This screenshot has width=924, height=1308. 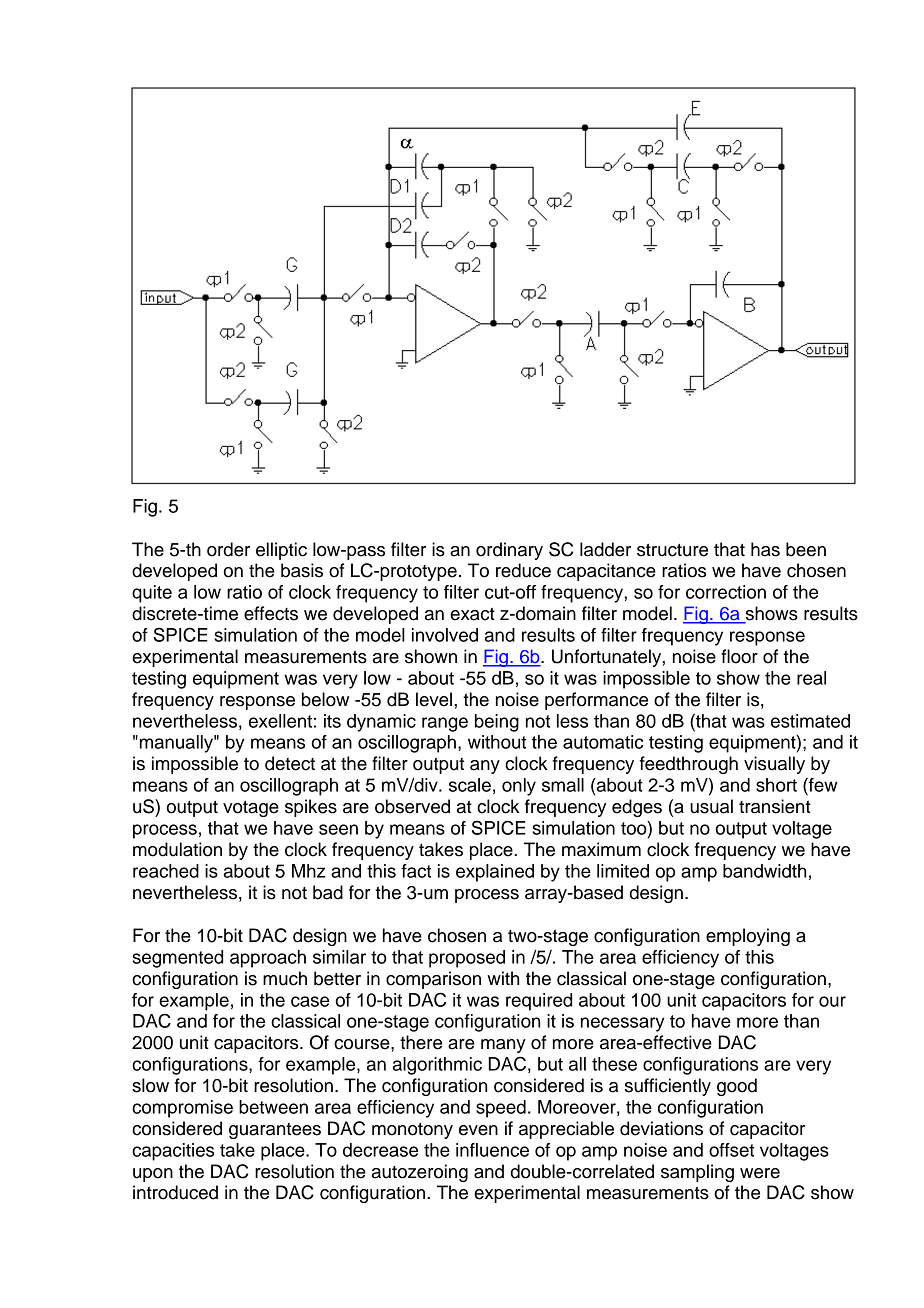 I want to click on order, so click(x=228, y=549).
